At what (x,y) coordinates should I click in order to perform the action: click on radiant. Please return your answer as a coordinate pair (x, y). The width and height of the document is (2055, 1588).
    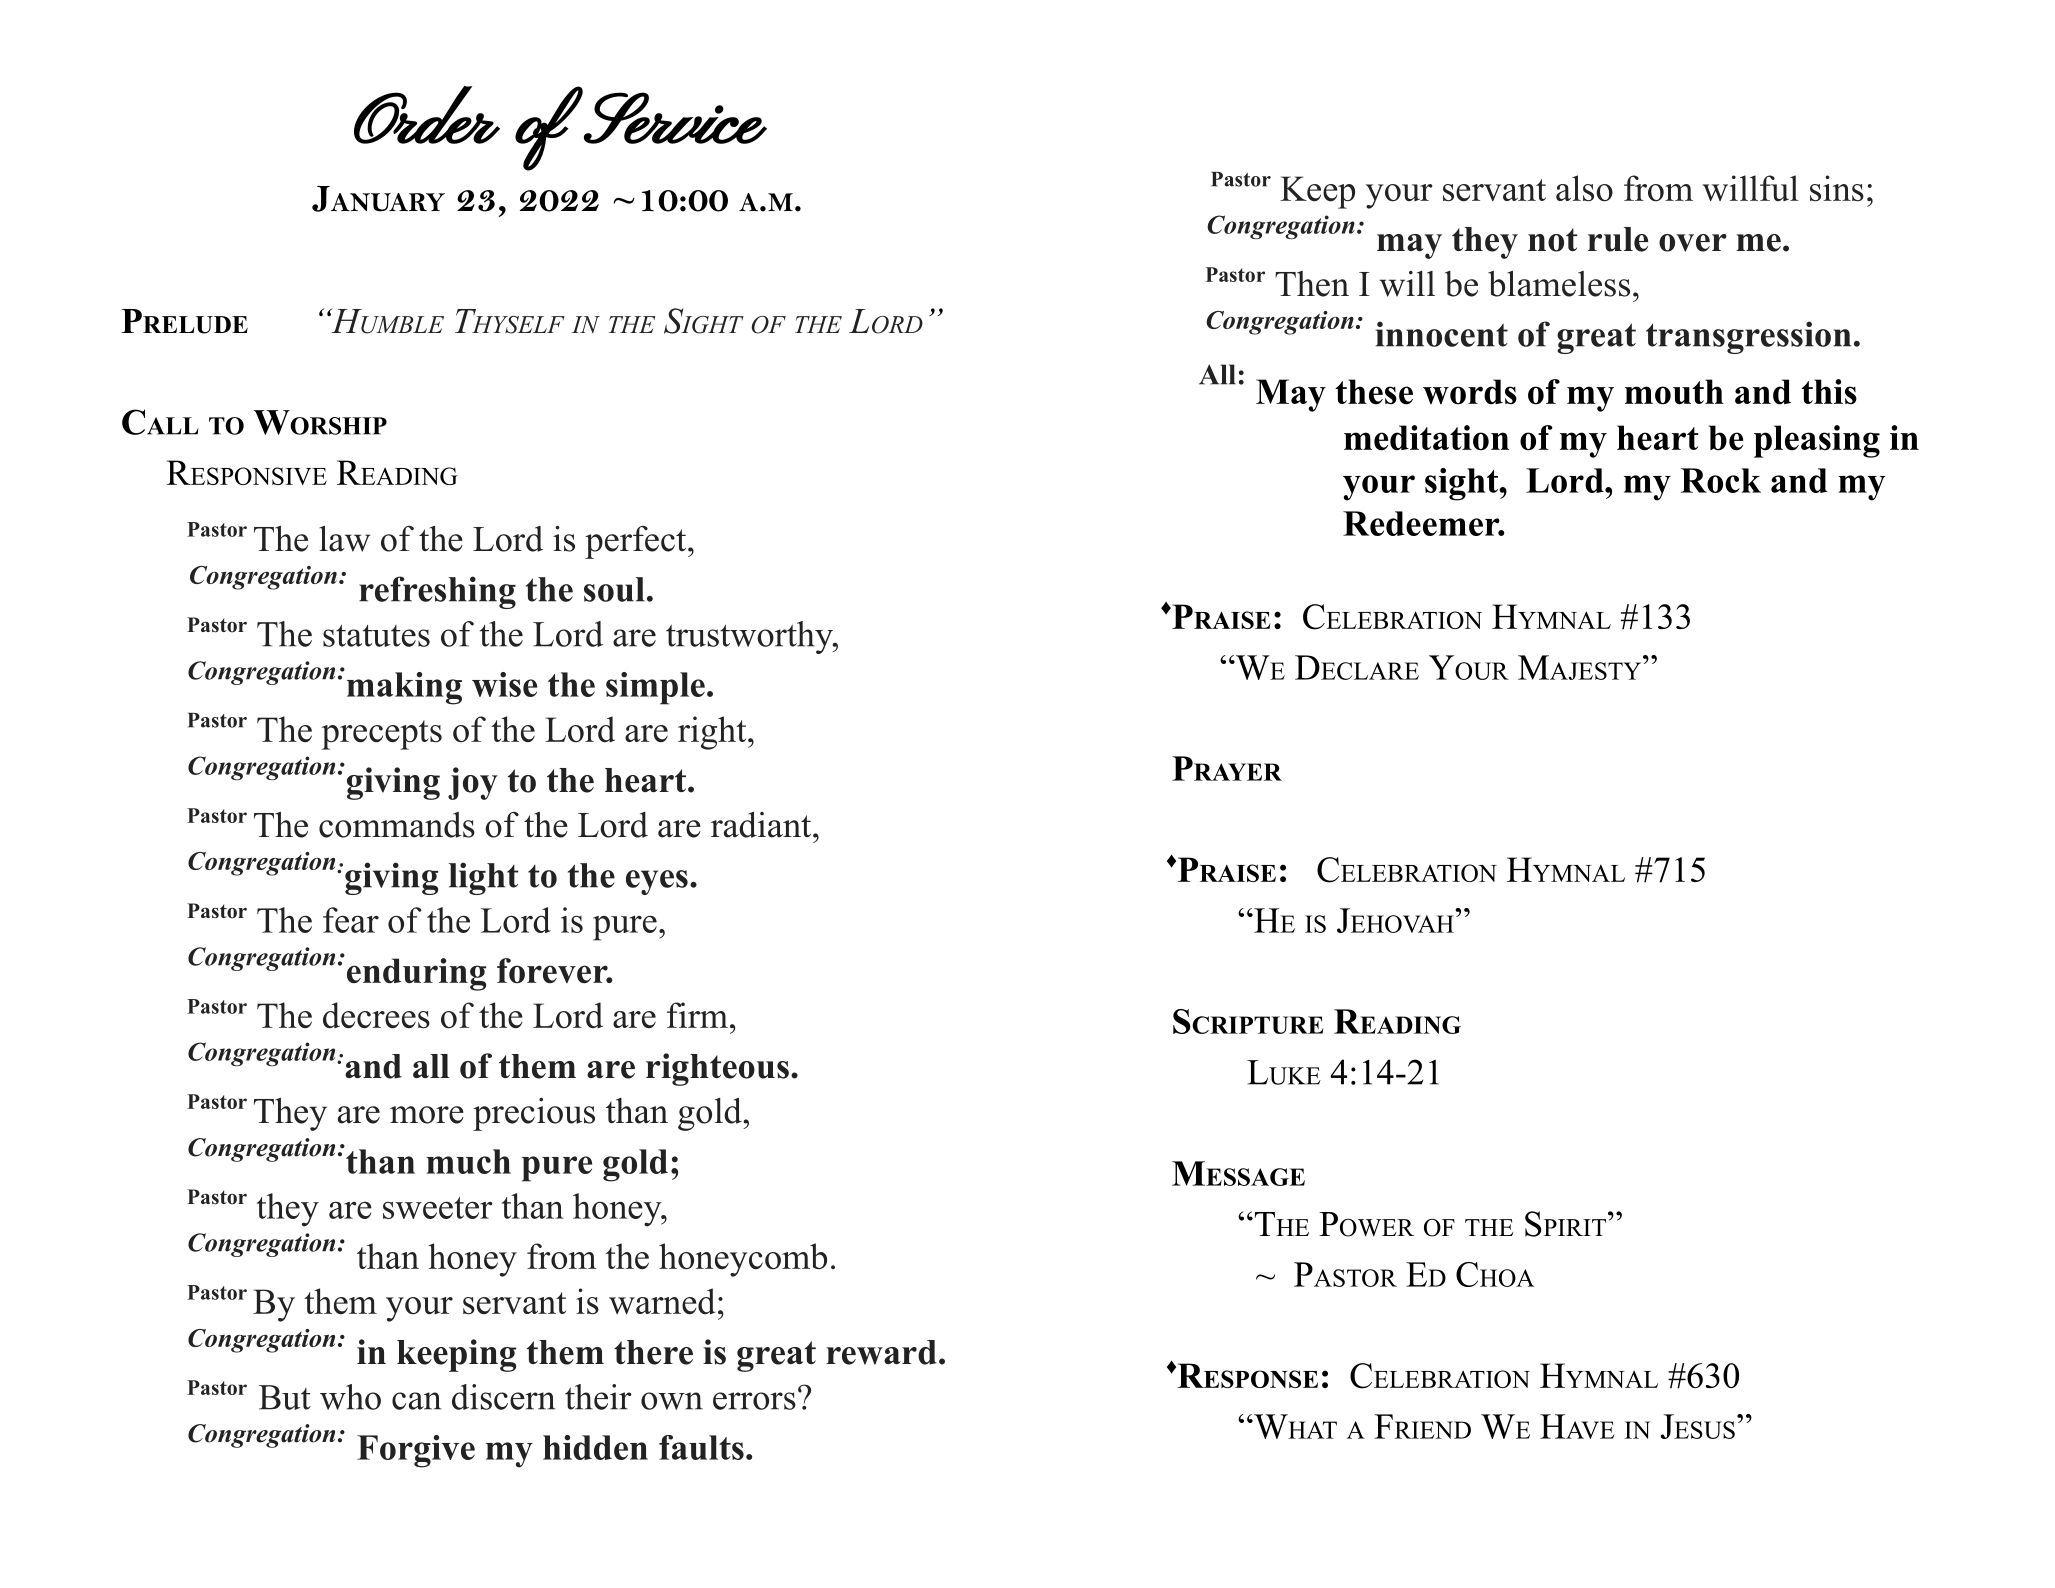
    Looking at the image, I should click on (762, 825).
